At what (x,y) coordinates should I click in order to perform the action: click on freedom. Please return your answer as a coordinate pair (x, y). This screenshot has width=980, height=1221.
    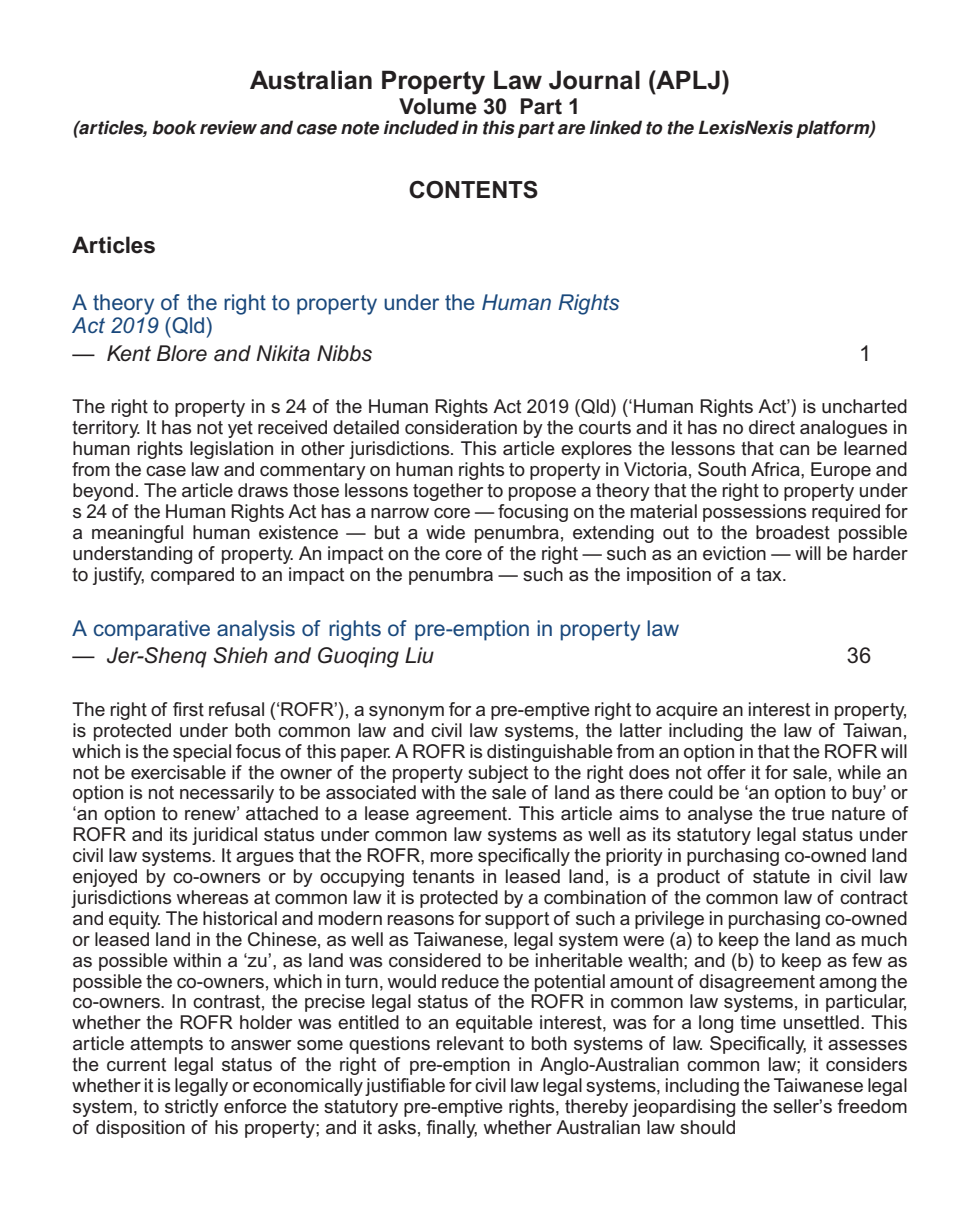
    Looking at the image, I should click on (872, 1106).
